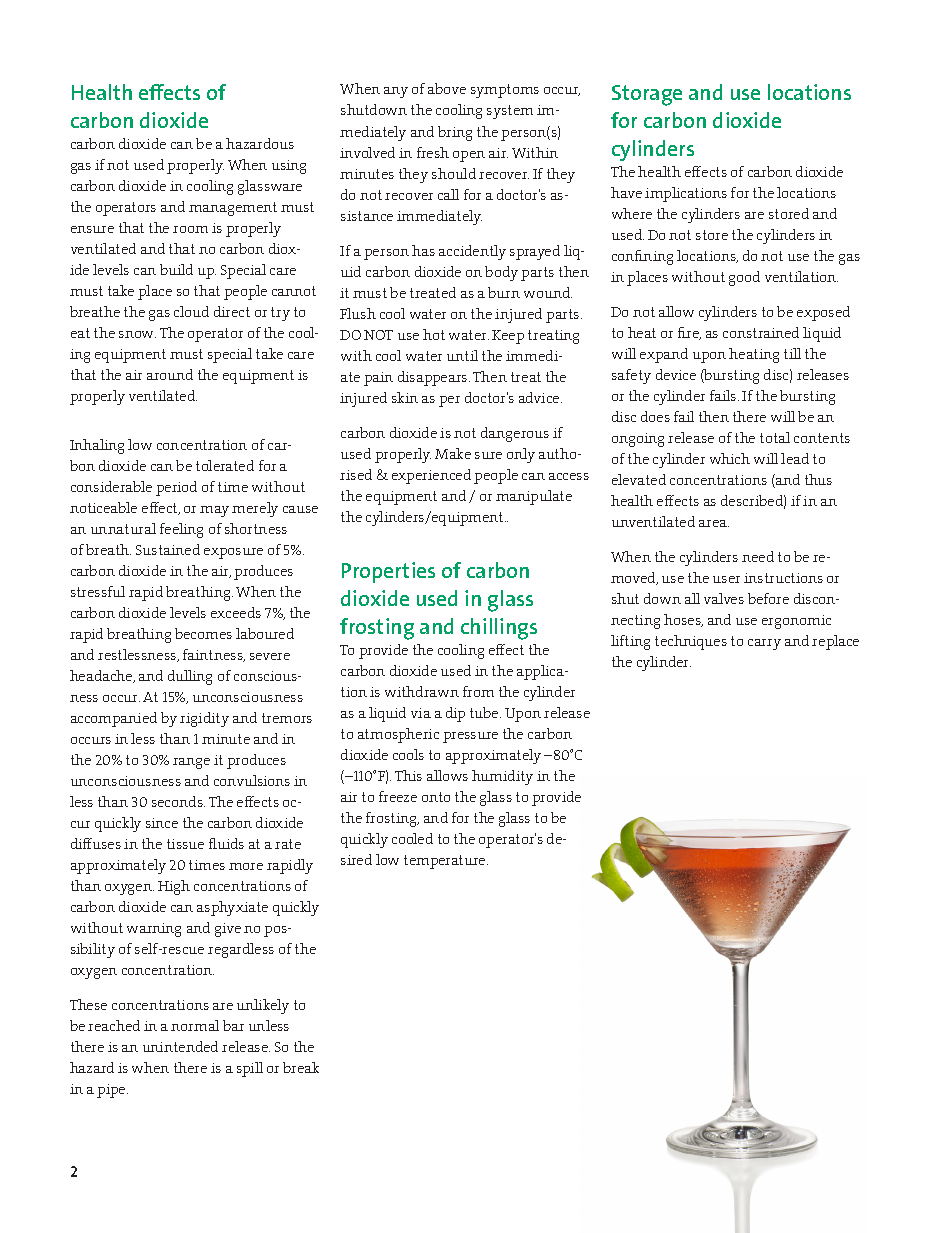 The width and height of the page is (952, 1233). Describe the element at coordinates (647, 95) in the page. I see `Storage` at that location.
